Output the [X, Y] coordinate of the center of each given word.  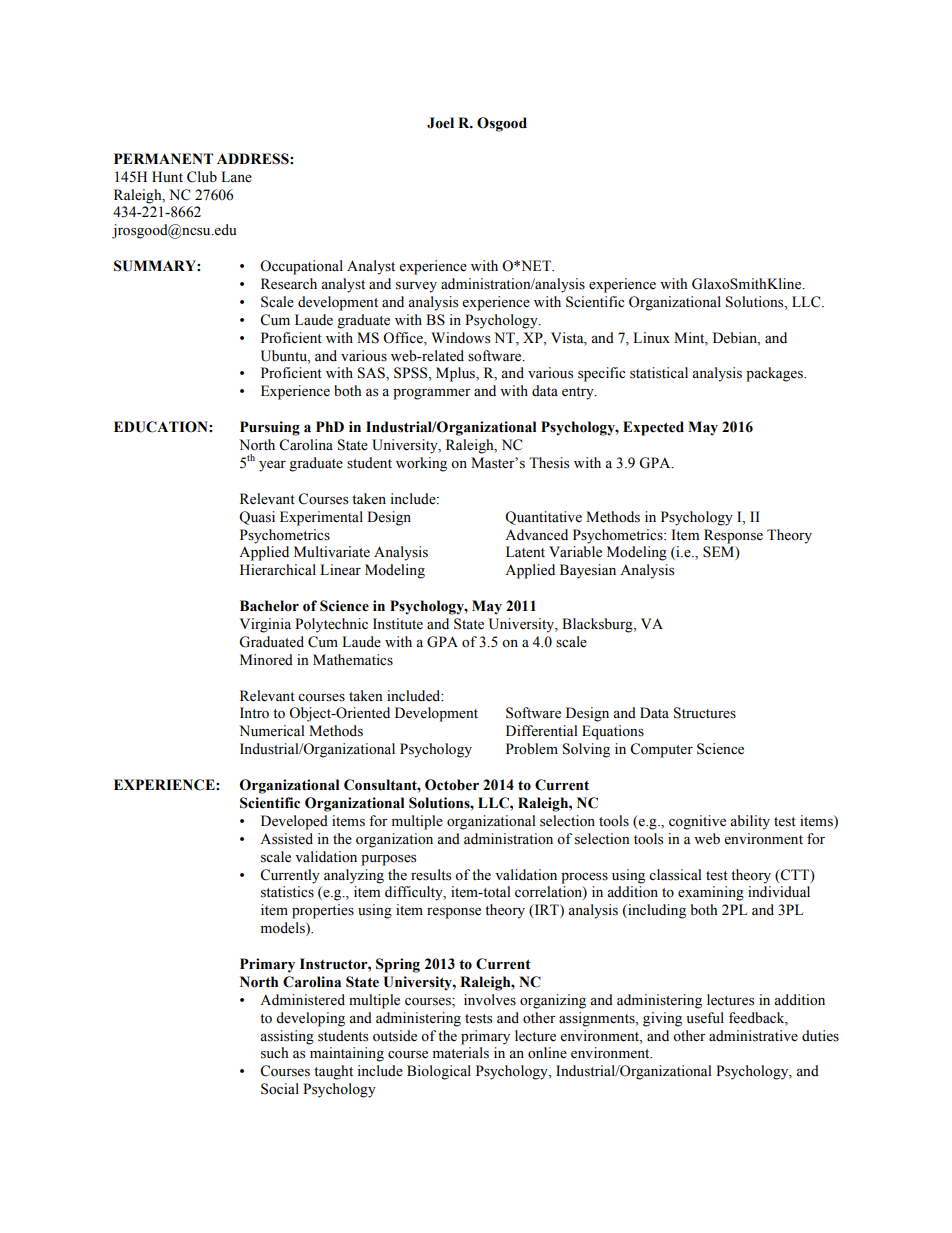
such [274, 1053]
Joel [440, 123]
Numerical [272, 731]
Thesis [549, 463]
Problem [532, 749]
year [272, 466]
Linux [651, 337]
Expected [653, 428]
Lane [236, 177]
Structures [705, 713]
